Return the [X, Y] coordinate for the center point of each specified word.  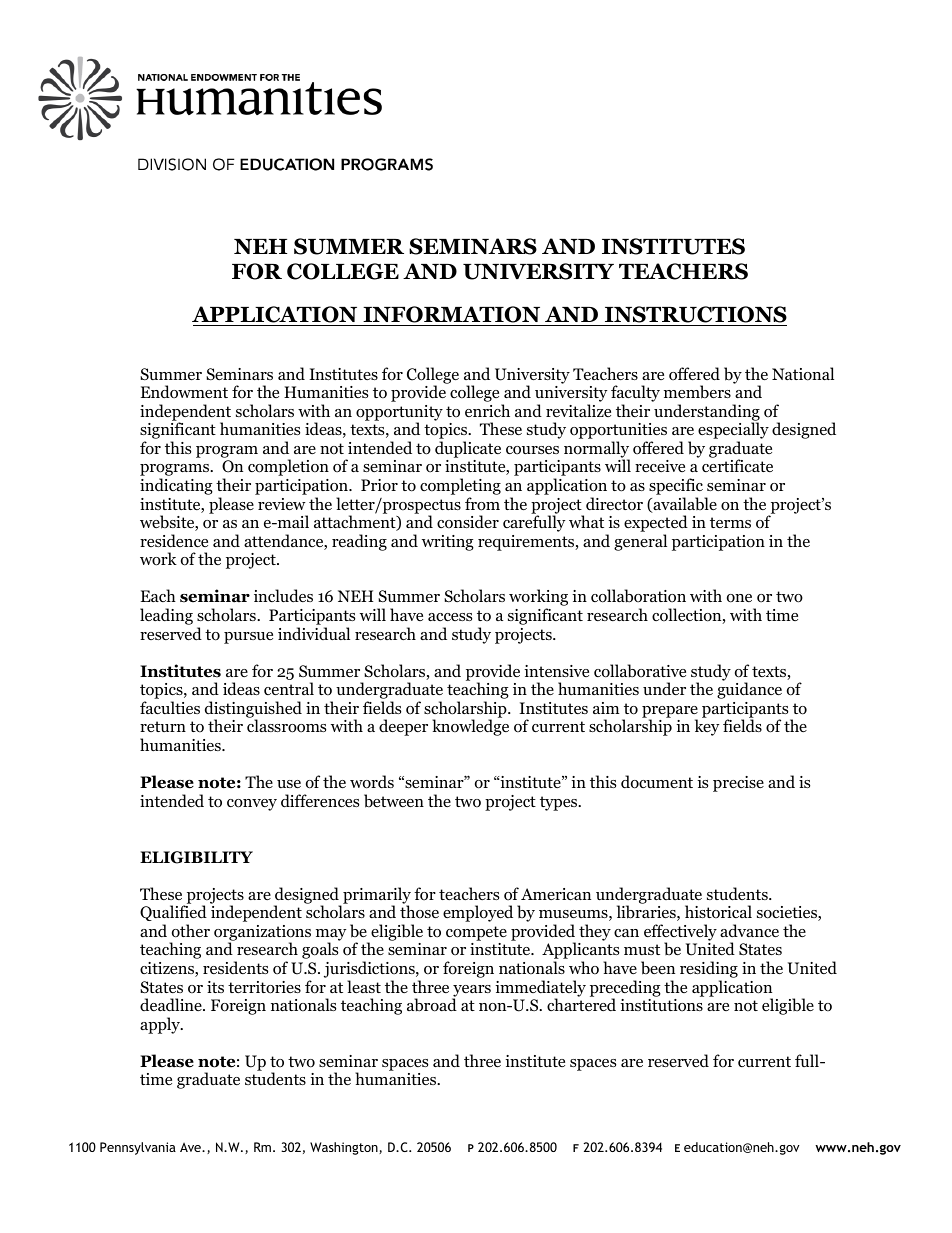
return [163, 726]
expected [656, 525]
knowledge [470, 727]
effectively [680, 933]
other [191, 931]
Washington [345, 1148]
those [419, 912]
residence [174, 541]
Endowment [184, 392]
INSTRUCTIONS [695, 316]
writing [448, 543]
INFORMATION [452, 316]
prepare [670, 713]
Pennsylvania [138, 1148]
